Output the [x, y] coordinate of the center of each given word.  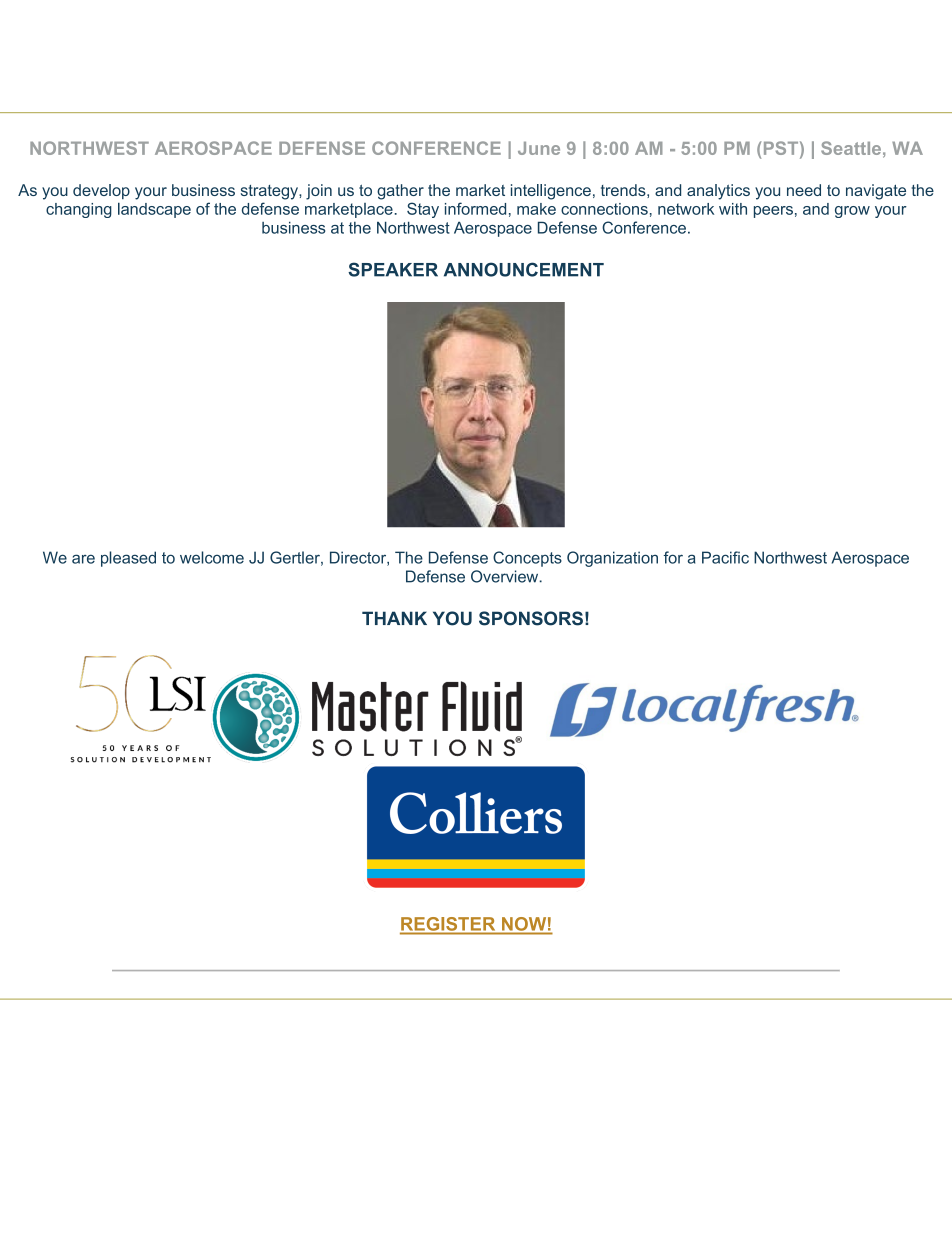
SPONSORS [531, 618]
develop [101, 191]
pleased [128, 559]
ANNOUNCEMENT [524, 269]
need [804, 190]
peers [773, 212]
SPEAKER [393, 269]
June [539, 148]
